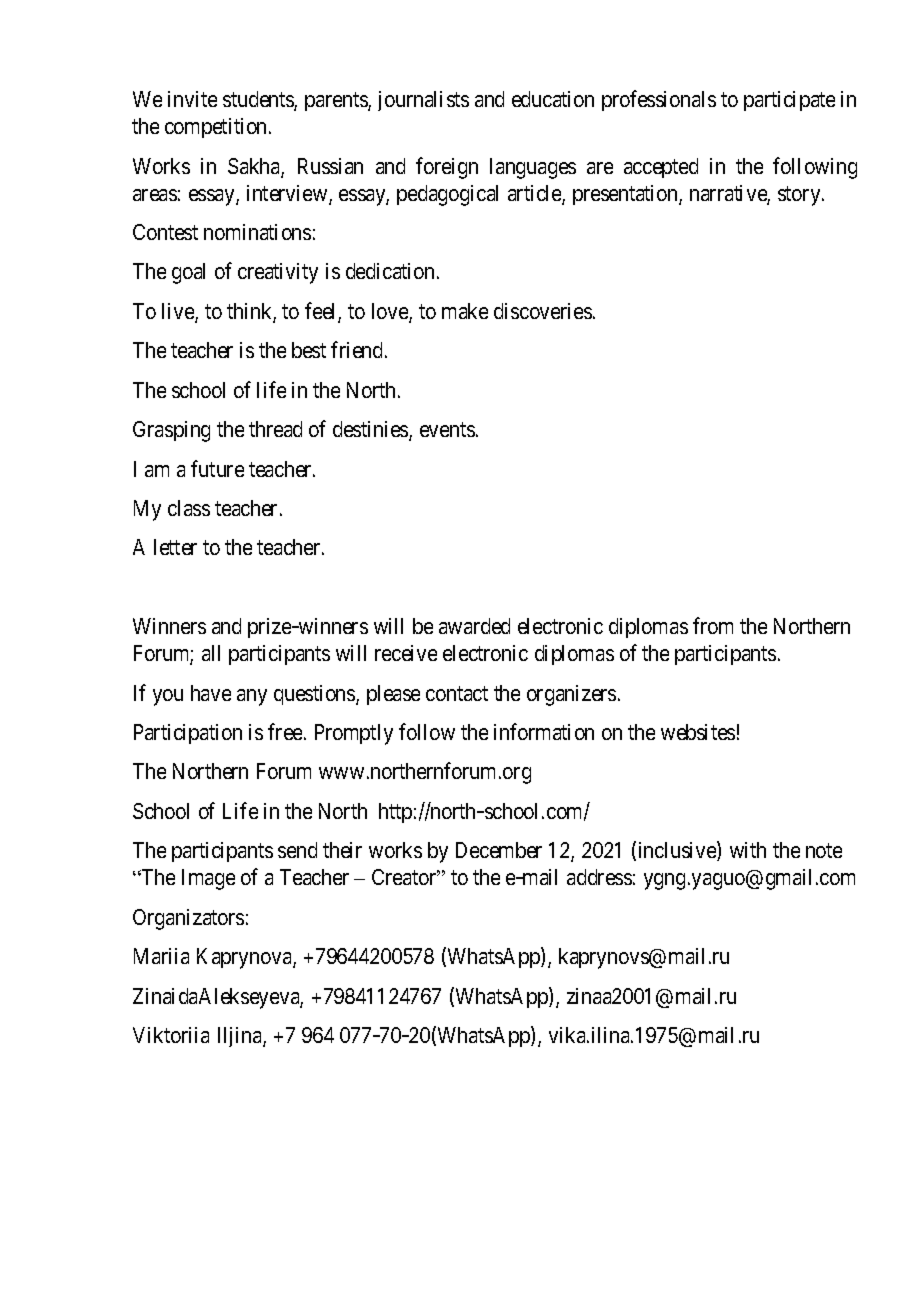 This page has height=1308, width=924. Describe the element at coordinates (208, 879) in the page. I see `Image` at that location.
